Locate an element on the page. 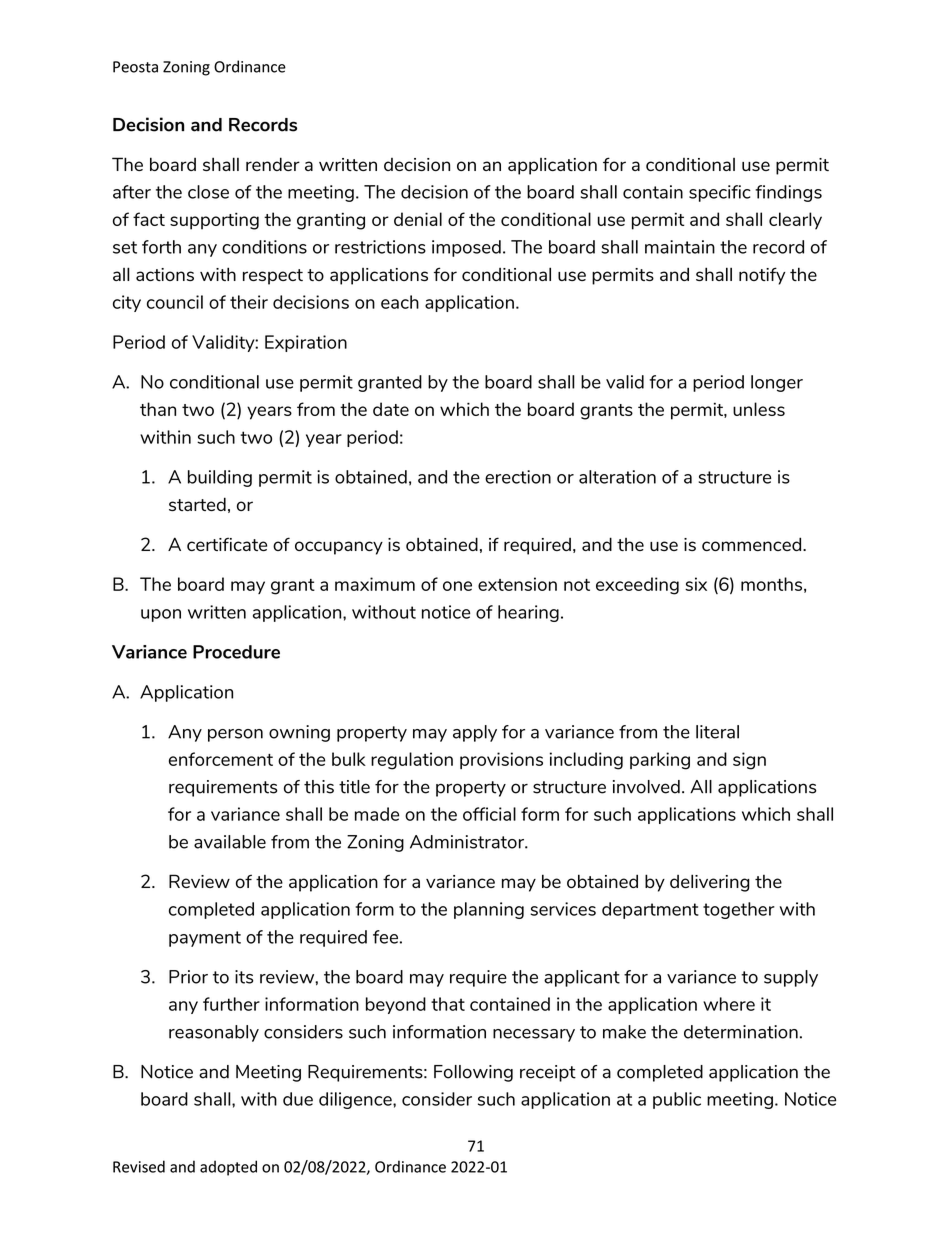  denial is located at coordinates (418, 219).
